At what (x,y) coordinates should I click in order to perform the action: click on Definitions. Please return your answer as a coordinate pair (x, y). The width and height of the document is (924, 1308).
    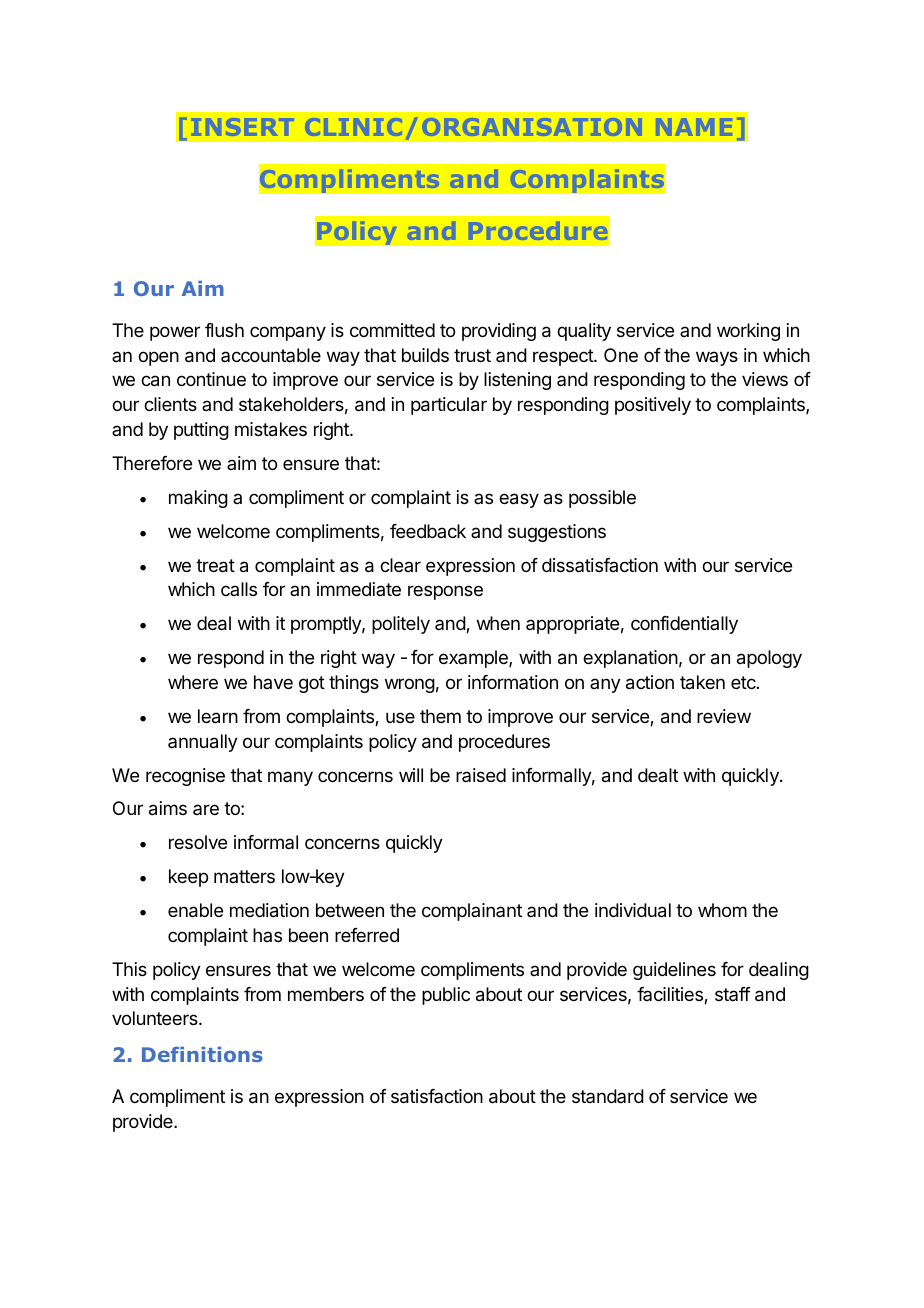
    Looking at the image, I should click on (202, 1054).
